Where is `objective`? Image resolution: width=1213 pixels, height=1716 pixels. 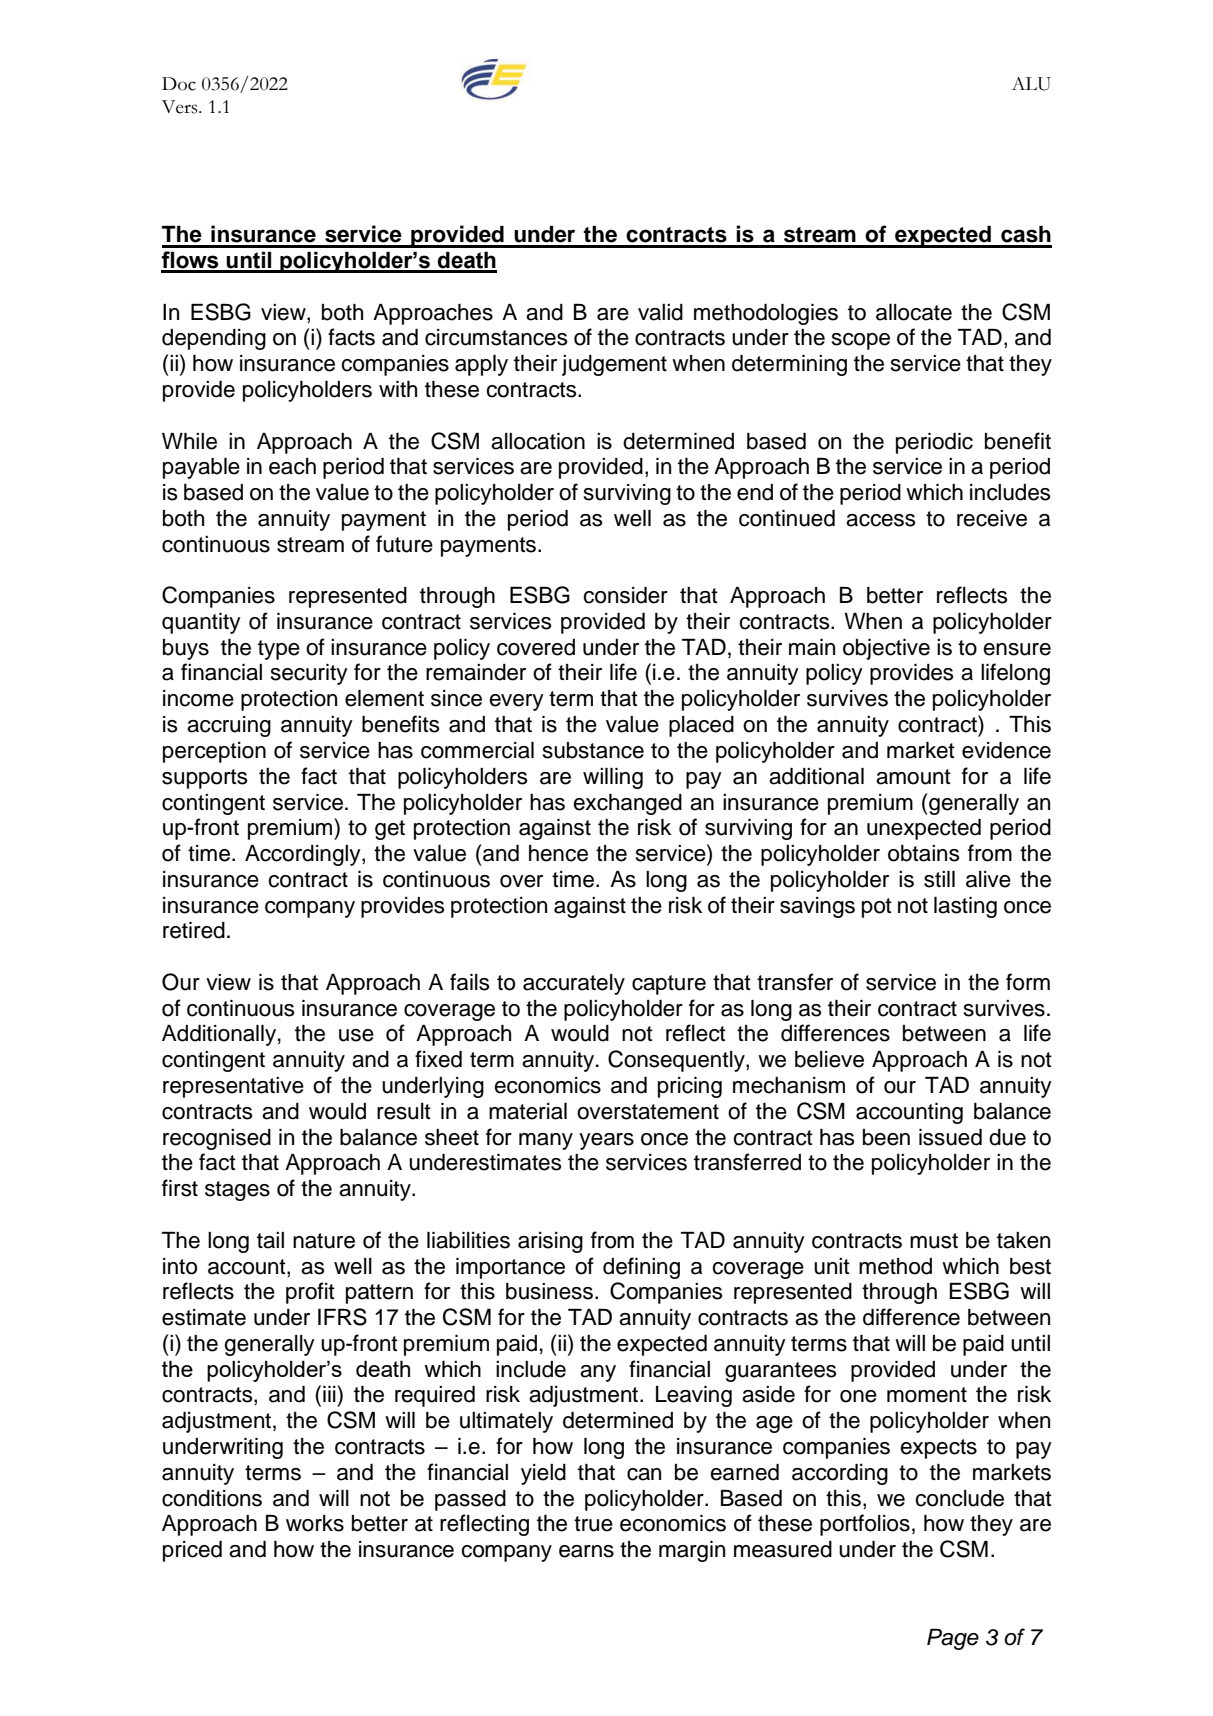
objective is located at coordinates (886, 649).
